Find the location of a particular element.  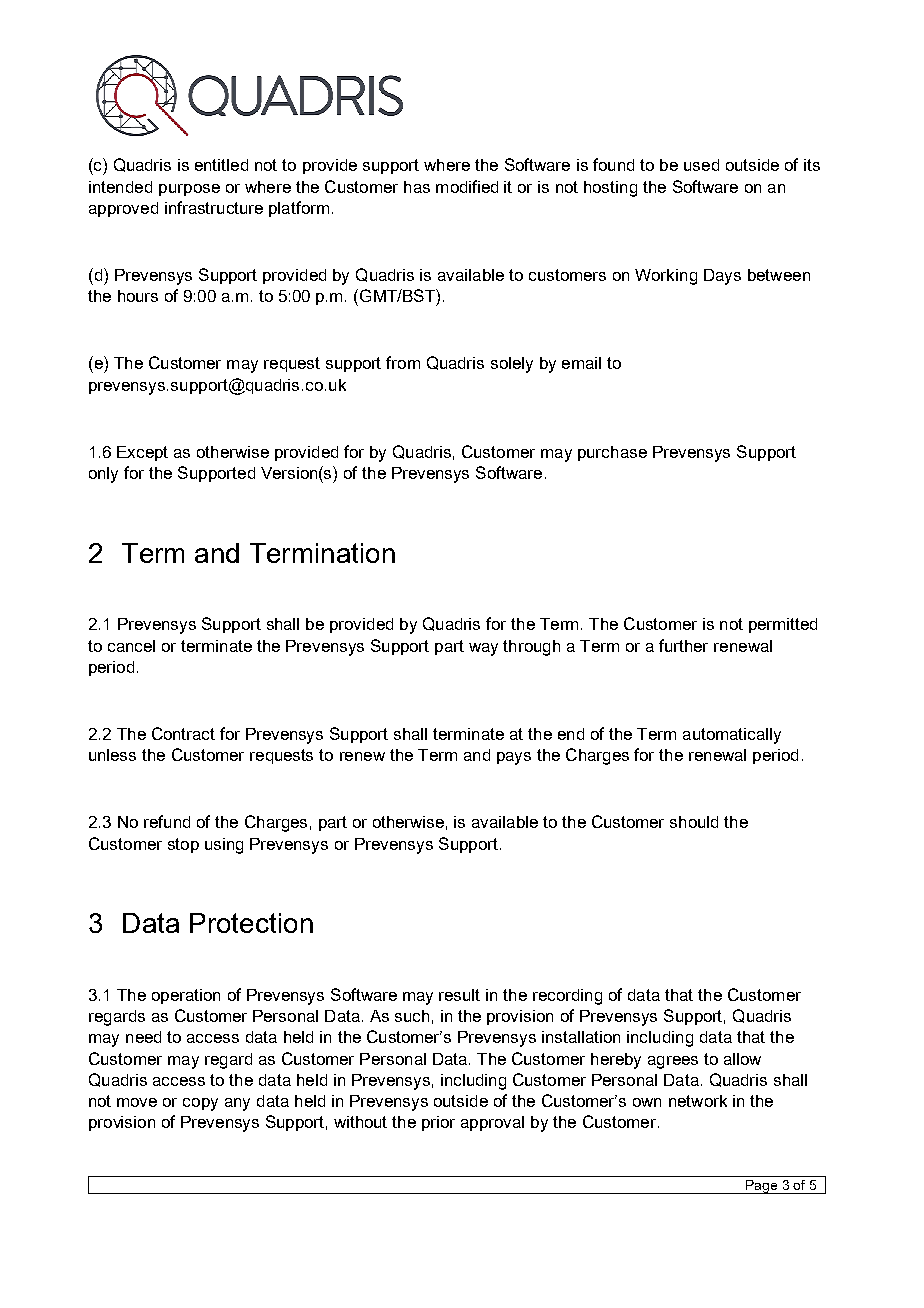

Except is located at coordinates (142, 453).
